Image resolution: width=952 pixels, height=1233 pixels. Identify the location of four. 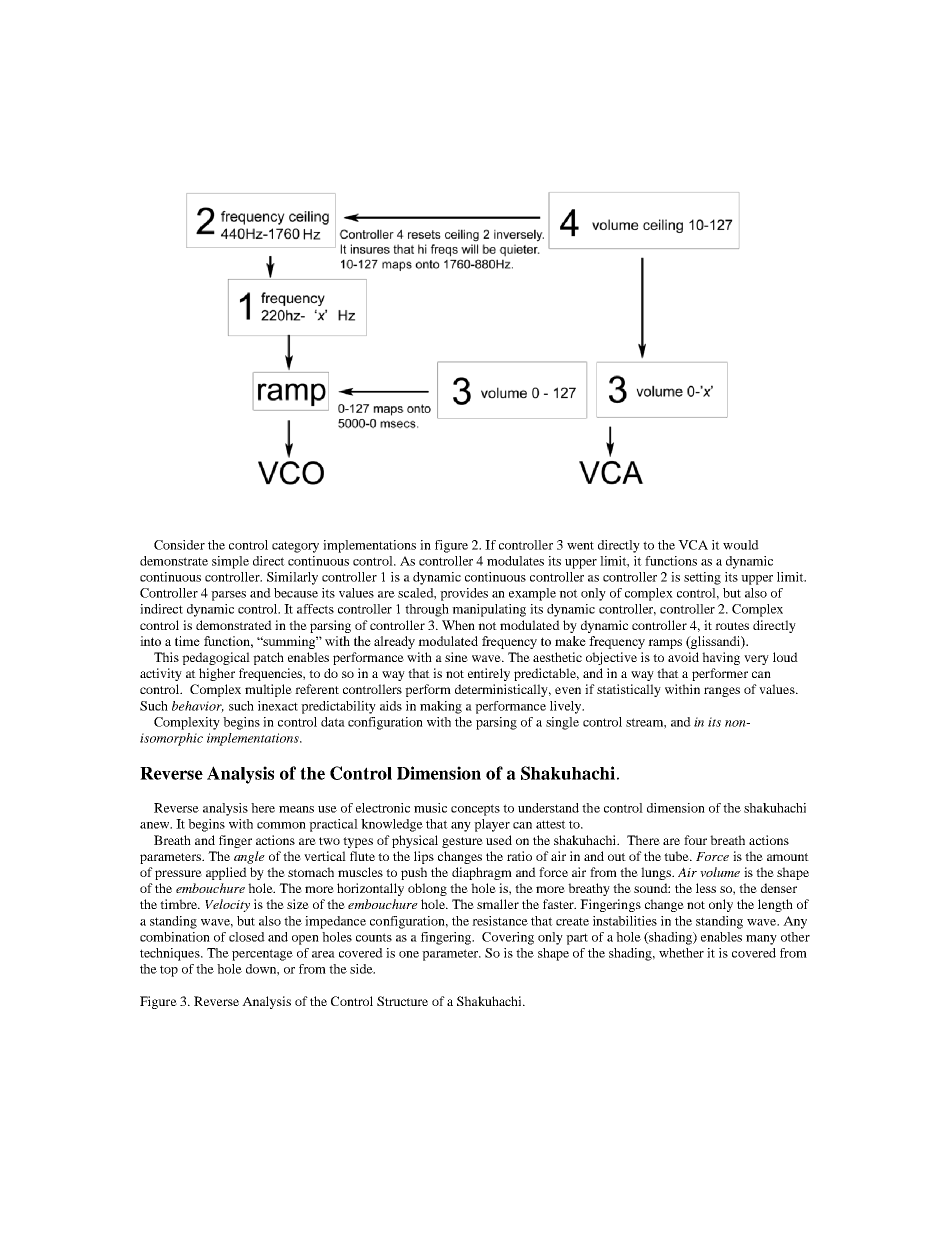
(695, 840).
